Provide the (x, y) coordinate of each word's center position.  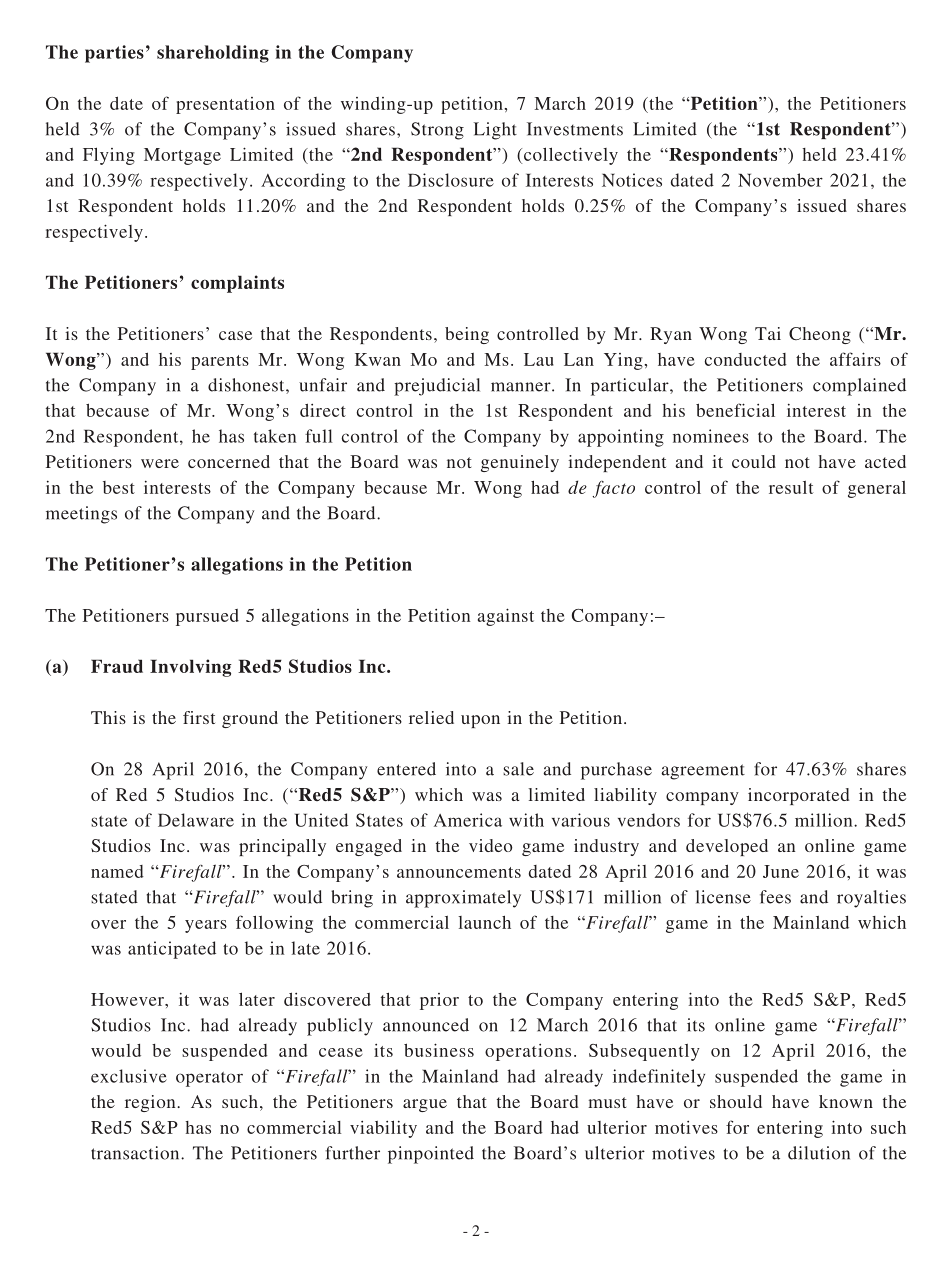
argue (425, 1105)
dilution (819, 1153)
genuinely (520, 463)
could (754, 461)
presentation (225, 105)
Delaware (196, 820)
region (151, 1103)
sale (518, 769)
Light (495, 131)
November (780, 180)
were (160, 463)
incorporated (798, 796)
